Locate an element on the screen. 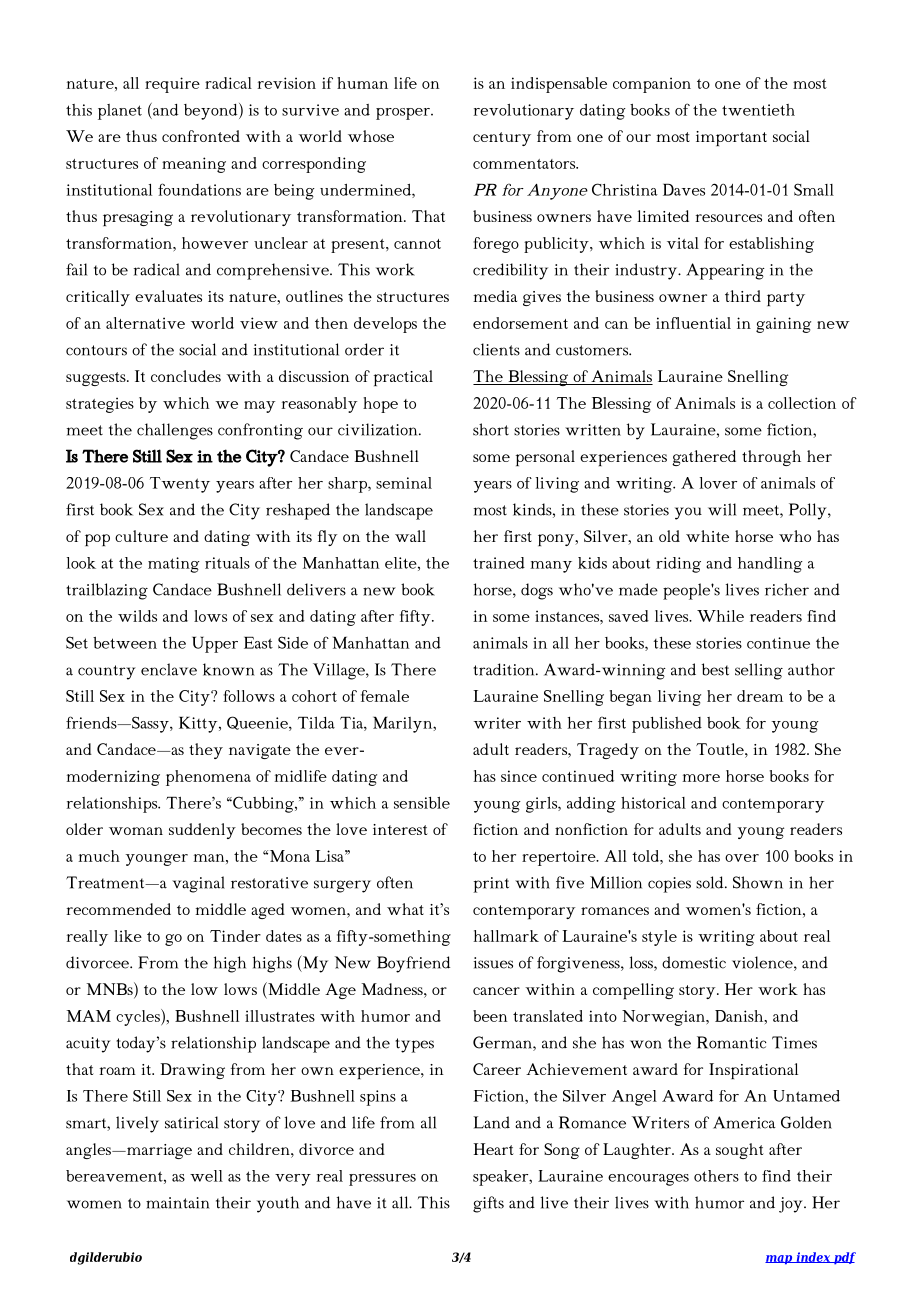  Twenty is located at coordinates (180, 485).
